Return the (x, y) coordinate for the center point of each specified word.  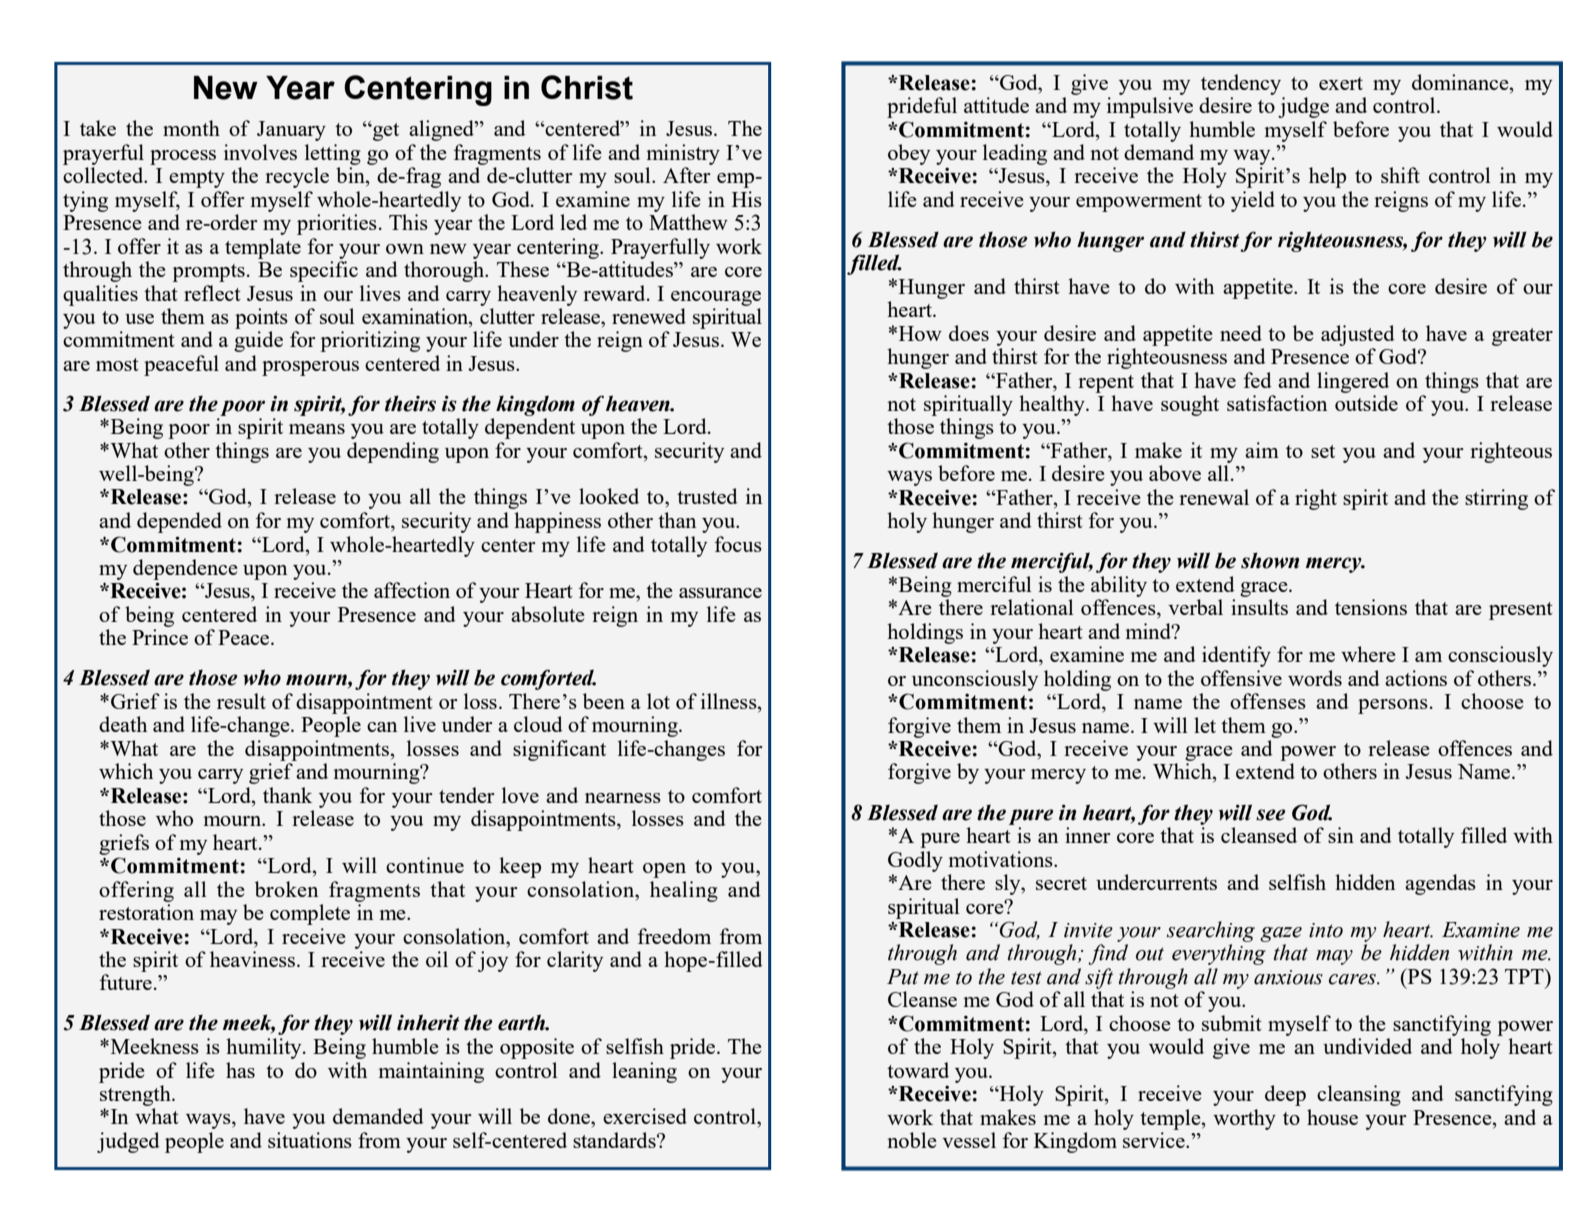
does (969, 333)
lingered (1353, 382)
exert (1341, 83)
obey (909, 154)
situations (310, 1140)
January (291, 131)
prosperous (310, 368)
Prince (160, 637)
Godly (915, 861)
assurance (720, 593)
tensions (1371, 607)
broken (286, 889)
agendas (1440, 884)
